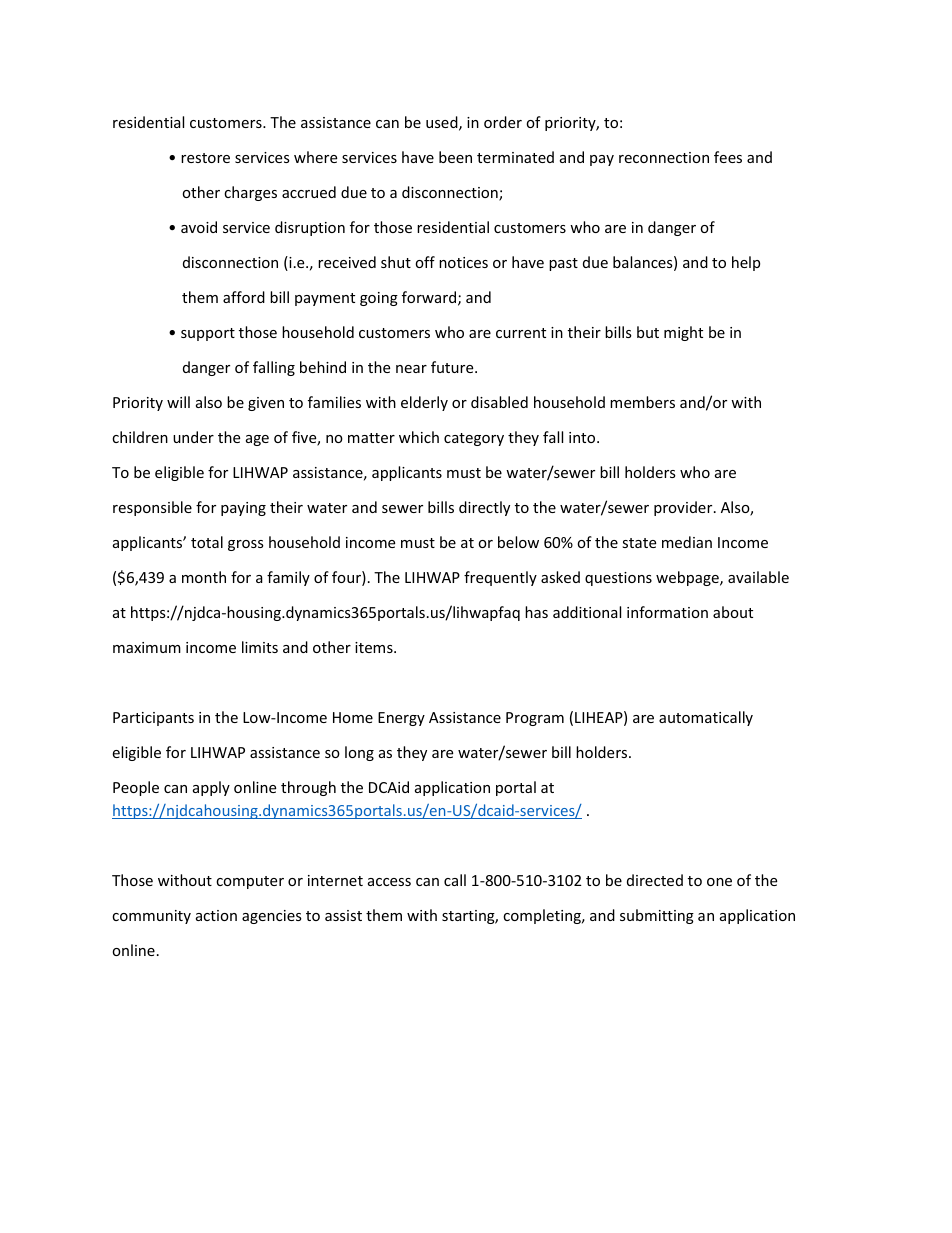  What do you see at coordinates (453, 367) in the page?
I see `future` at bounding box center [453, 367].
